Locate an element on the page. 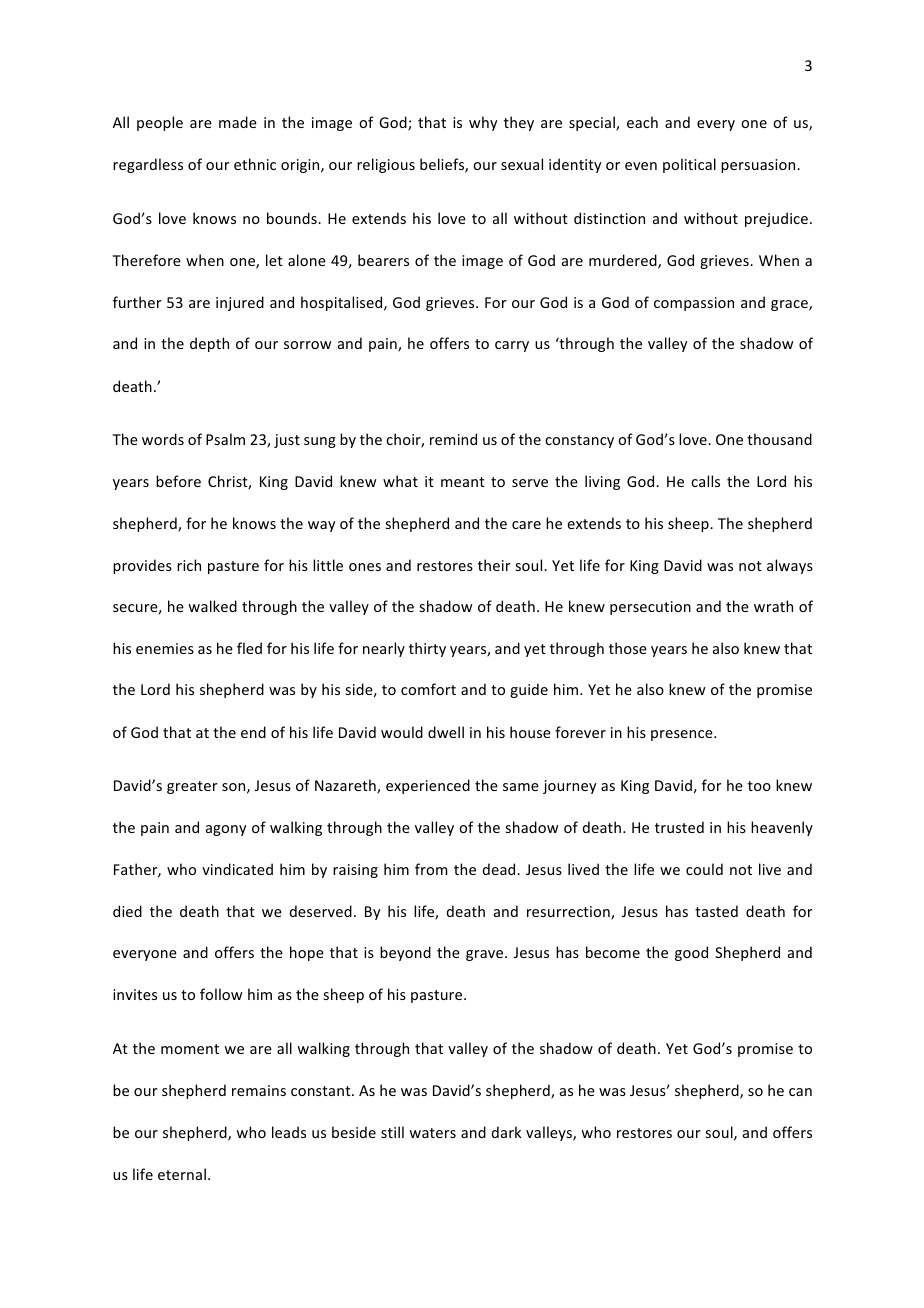 The height and width of the image is (1308, 924). ethnic is located at coordinates (255, 164).
